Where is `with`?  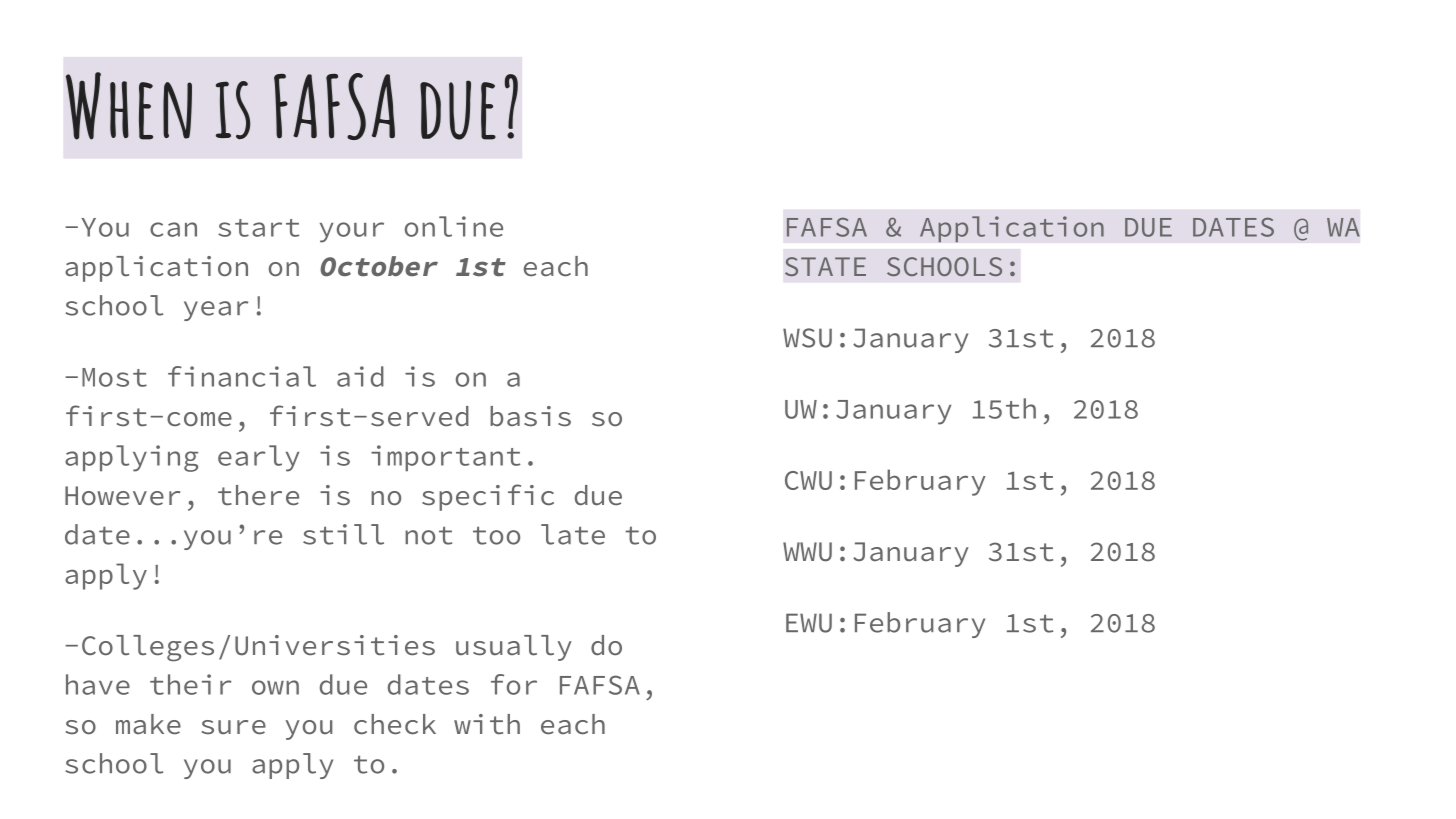
with is located at coordinates (487, 724).
